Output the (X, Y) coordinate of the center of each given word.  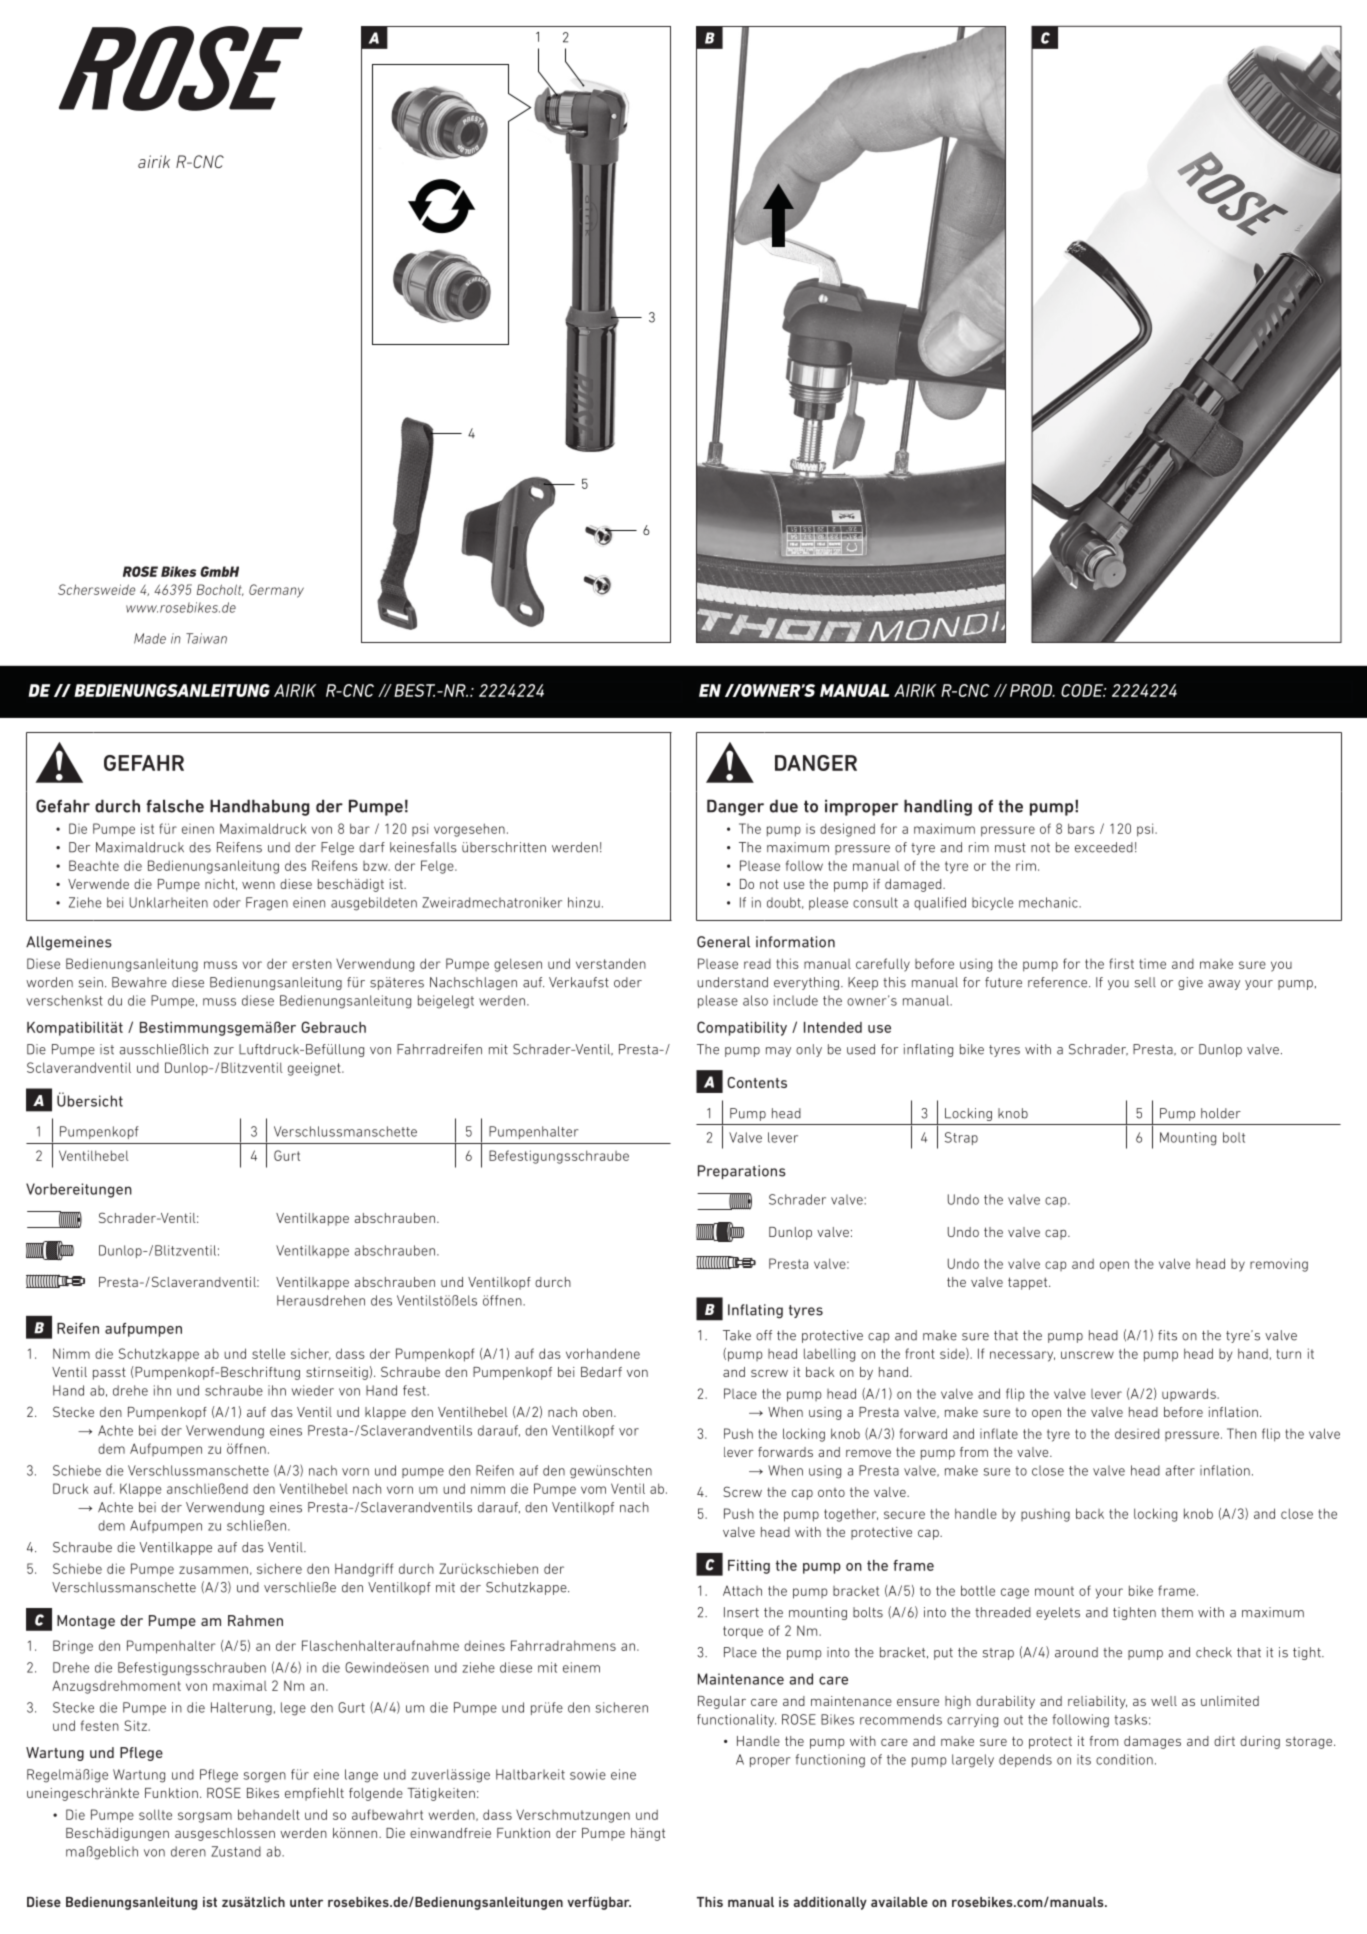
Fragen (267, 904)
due (784, 806)
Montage (86, 1622)
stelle (268, 1353)
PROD (1032, 690)
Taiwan (206, 638)
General (723, 942)
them (1177, 1612)
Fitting (749, 1567)
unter (306, 1902)
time (1152, 964)
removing (1279, 1265)
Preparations (742, 1172)
